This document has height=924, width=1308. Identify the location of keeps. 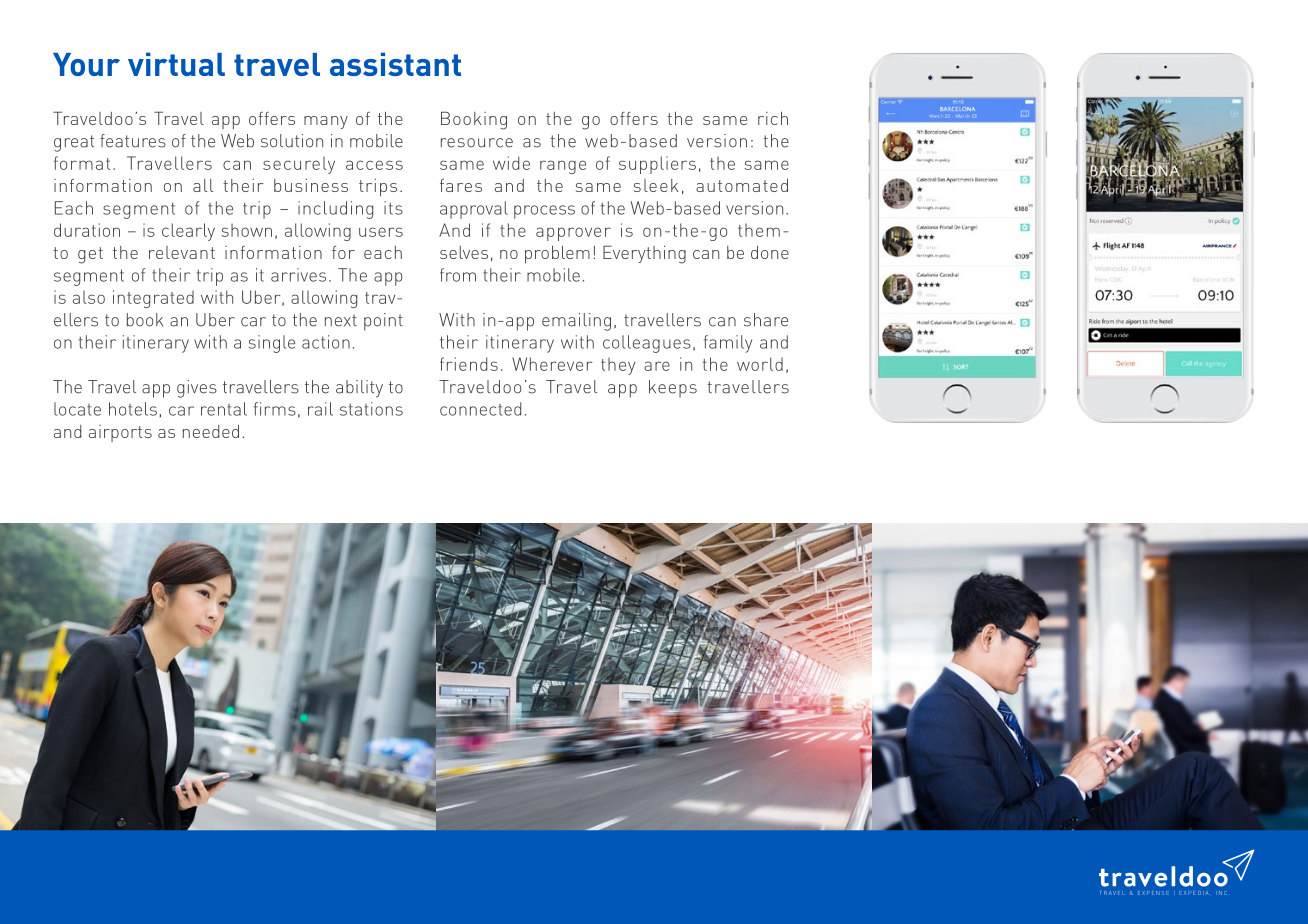
(673, 389).
